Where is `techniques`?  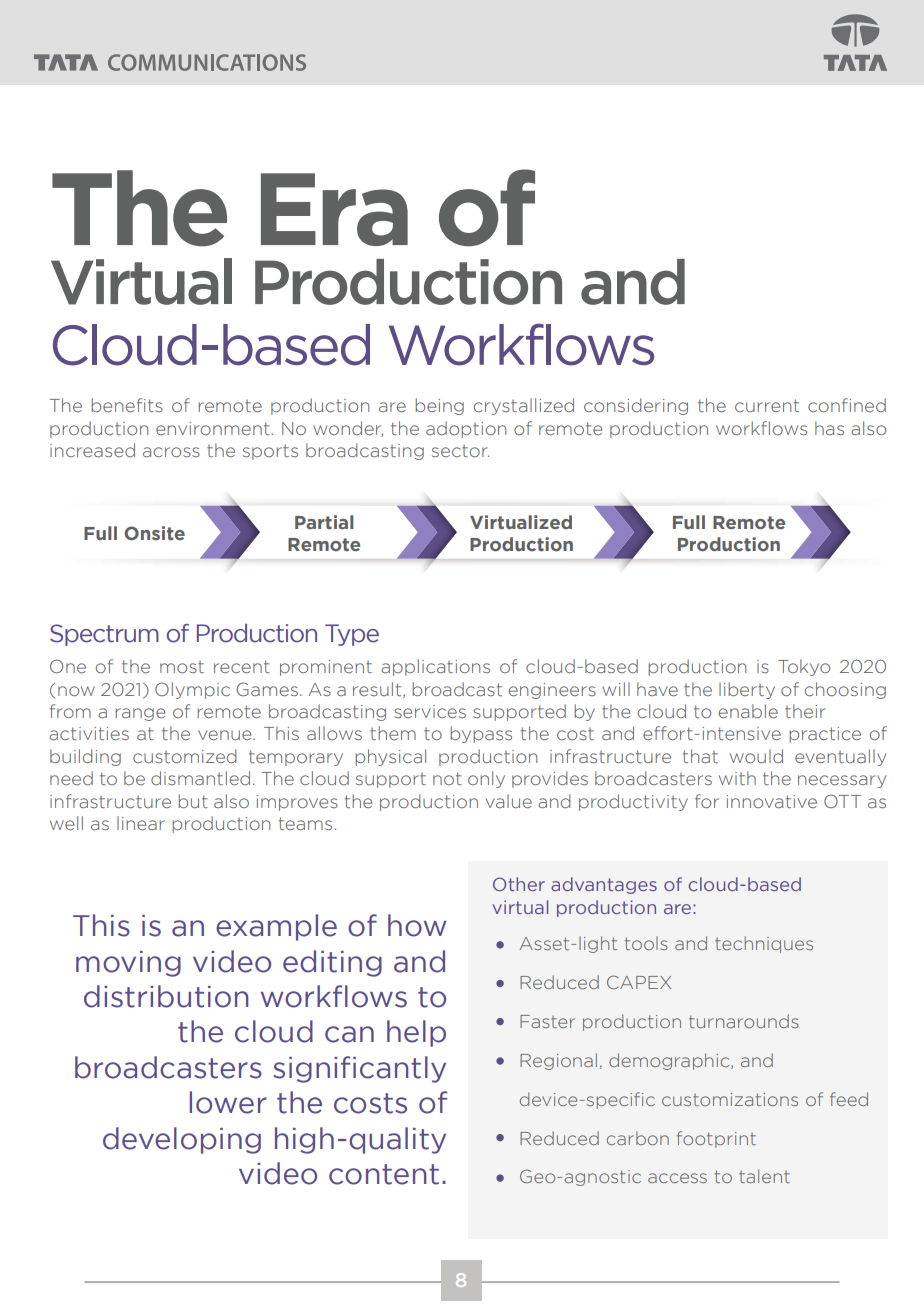 techniques is located at coordinates (764, 944).
